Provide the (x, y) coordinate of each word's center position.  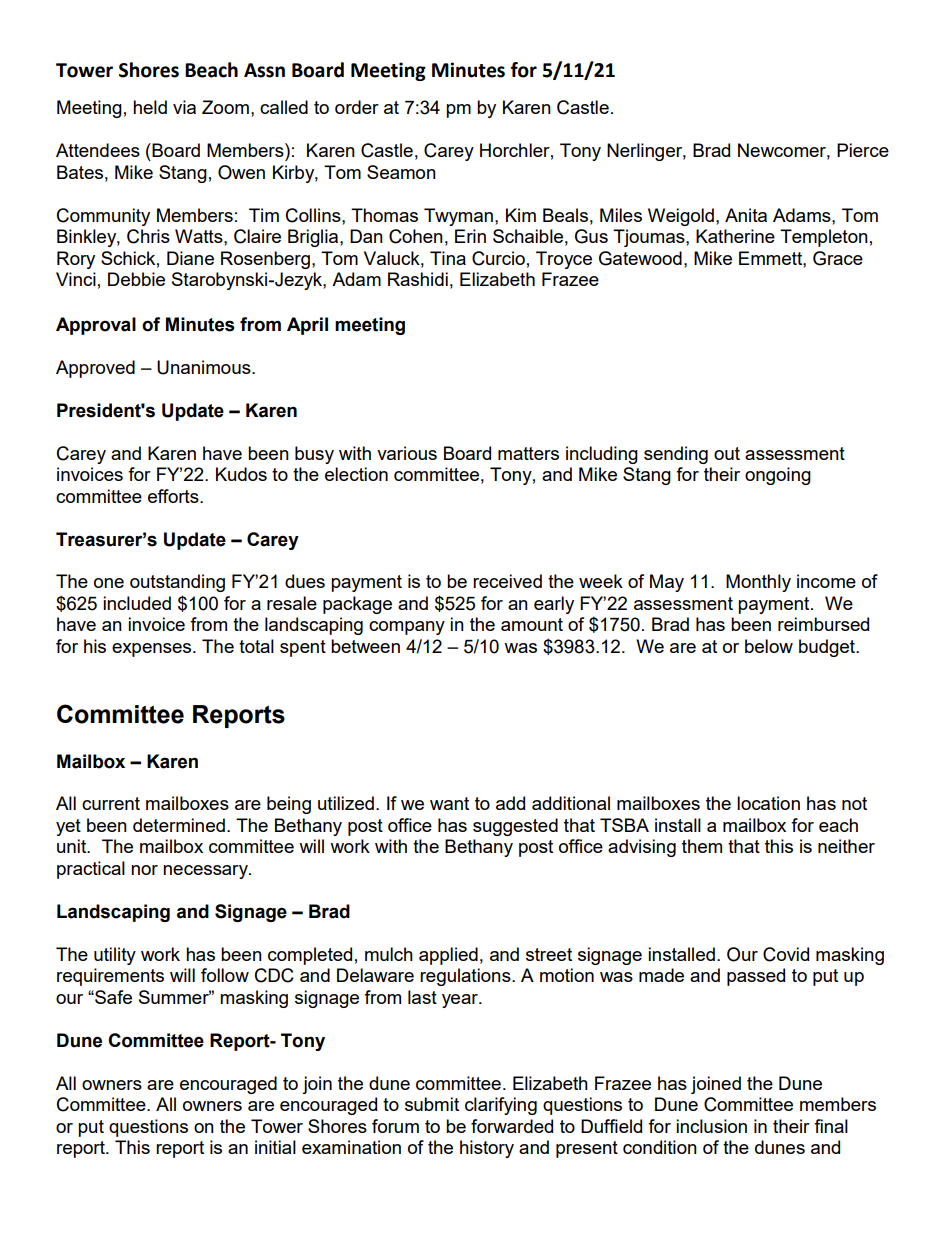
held (150, 107)
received (507, 581)
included (137, 603)
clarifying (501, 1106)
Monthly (758, 583)
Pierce (863, 150)
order (357, 107)
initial (275, 1147)
